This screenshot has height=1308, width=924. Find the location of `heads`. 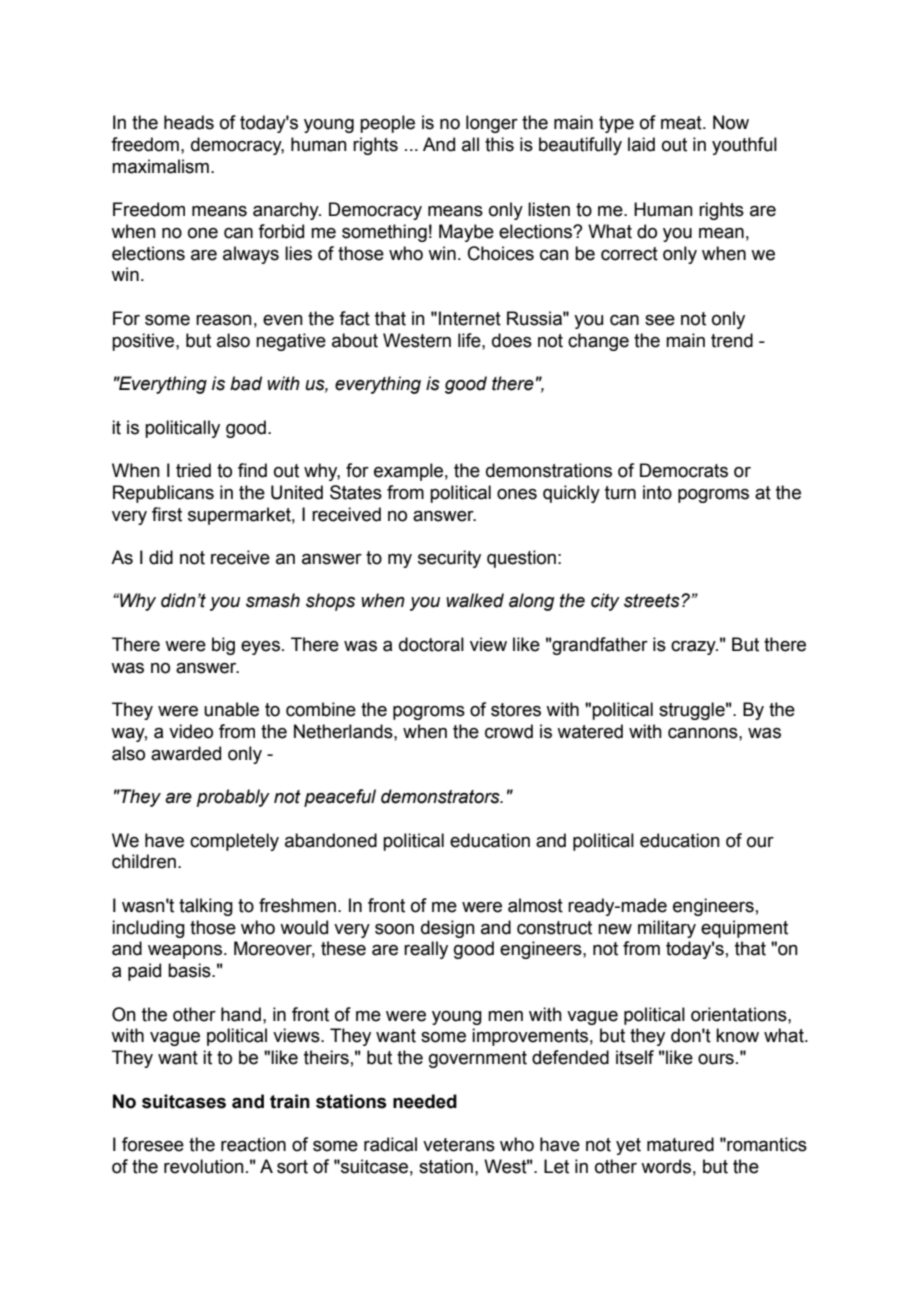

heads is located at coordinates (189, 122).
